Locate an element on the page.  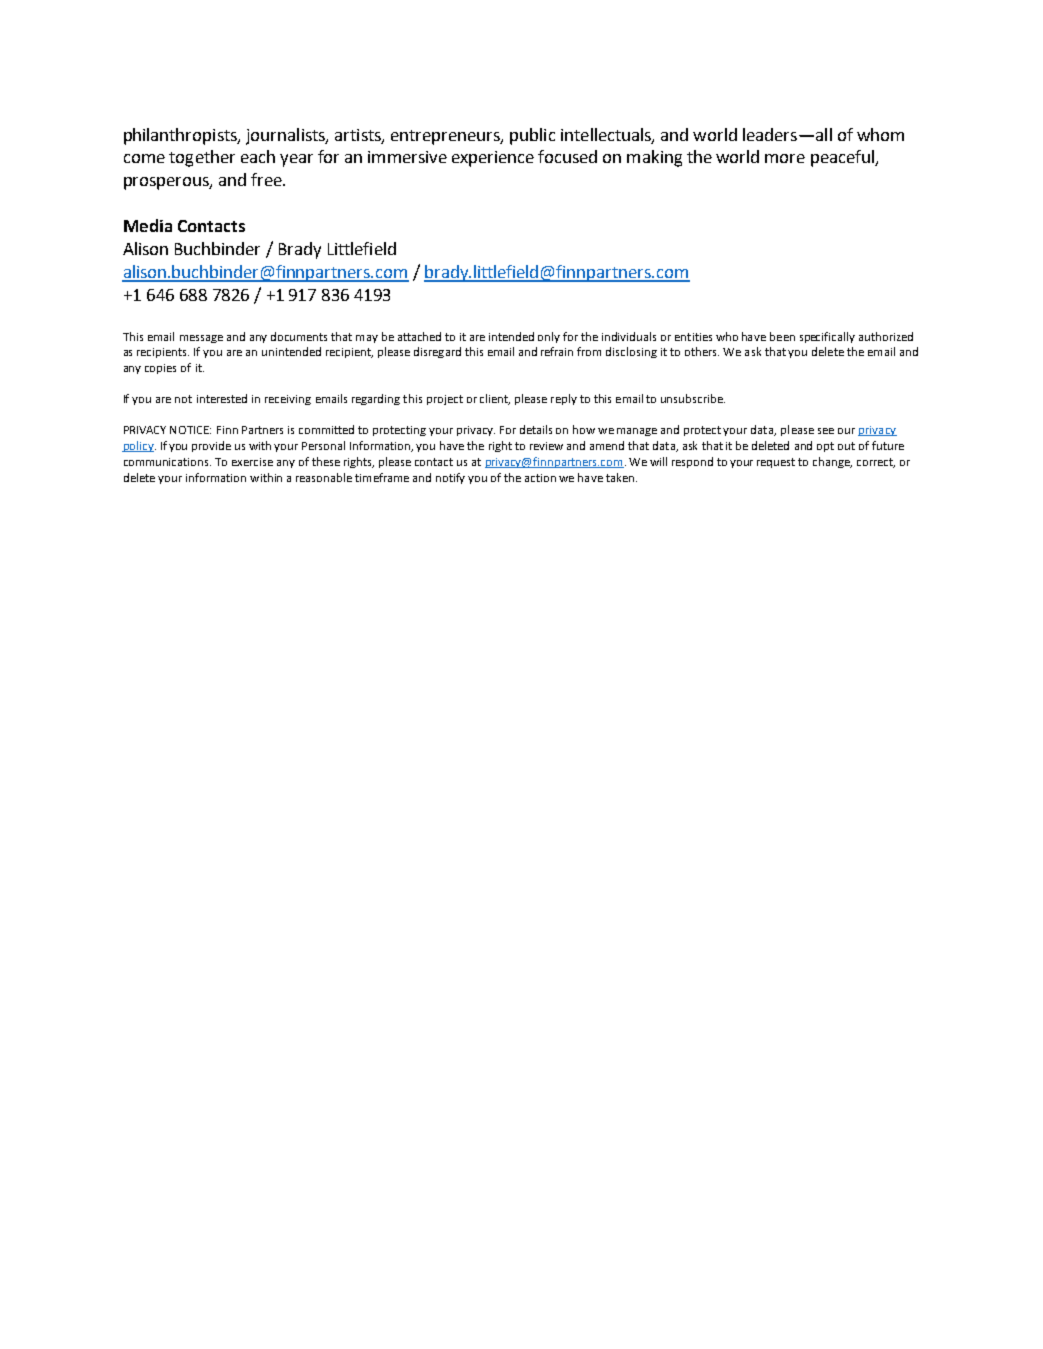
action is located at coordinates (540, 478).
